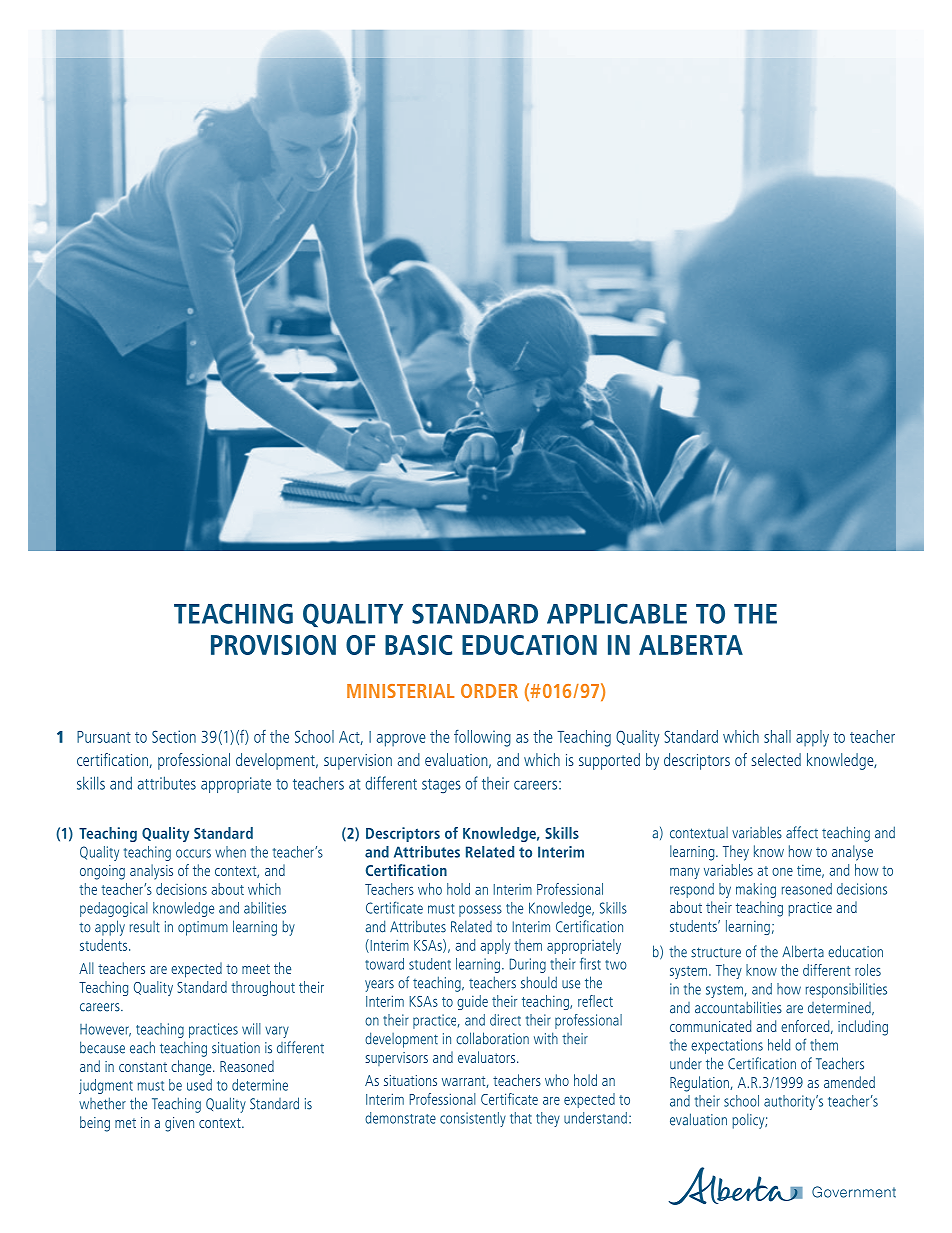 The width and height of the screenshot is (952, 1233). I want to click on PROVISION, so click(273, 645).
